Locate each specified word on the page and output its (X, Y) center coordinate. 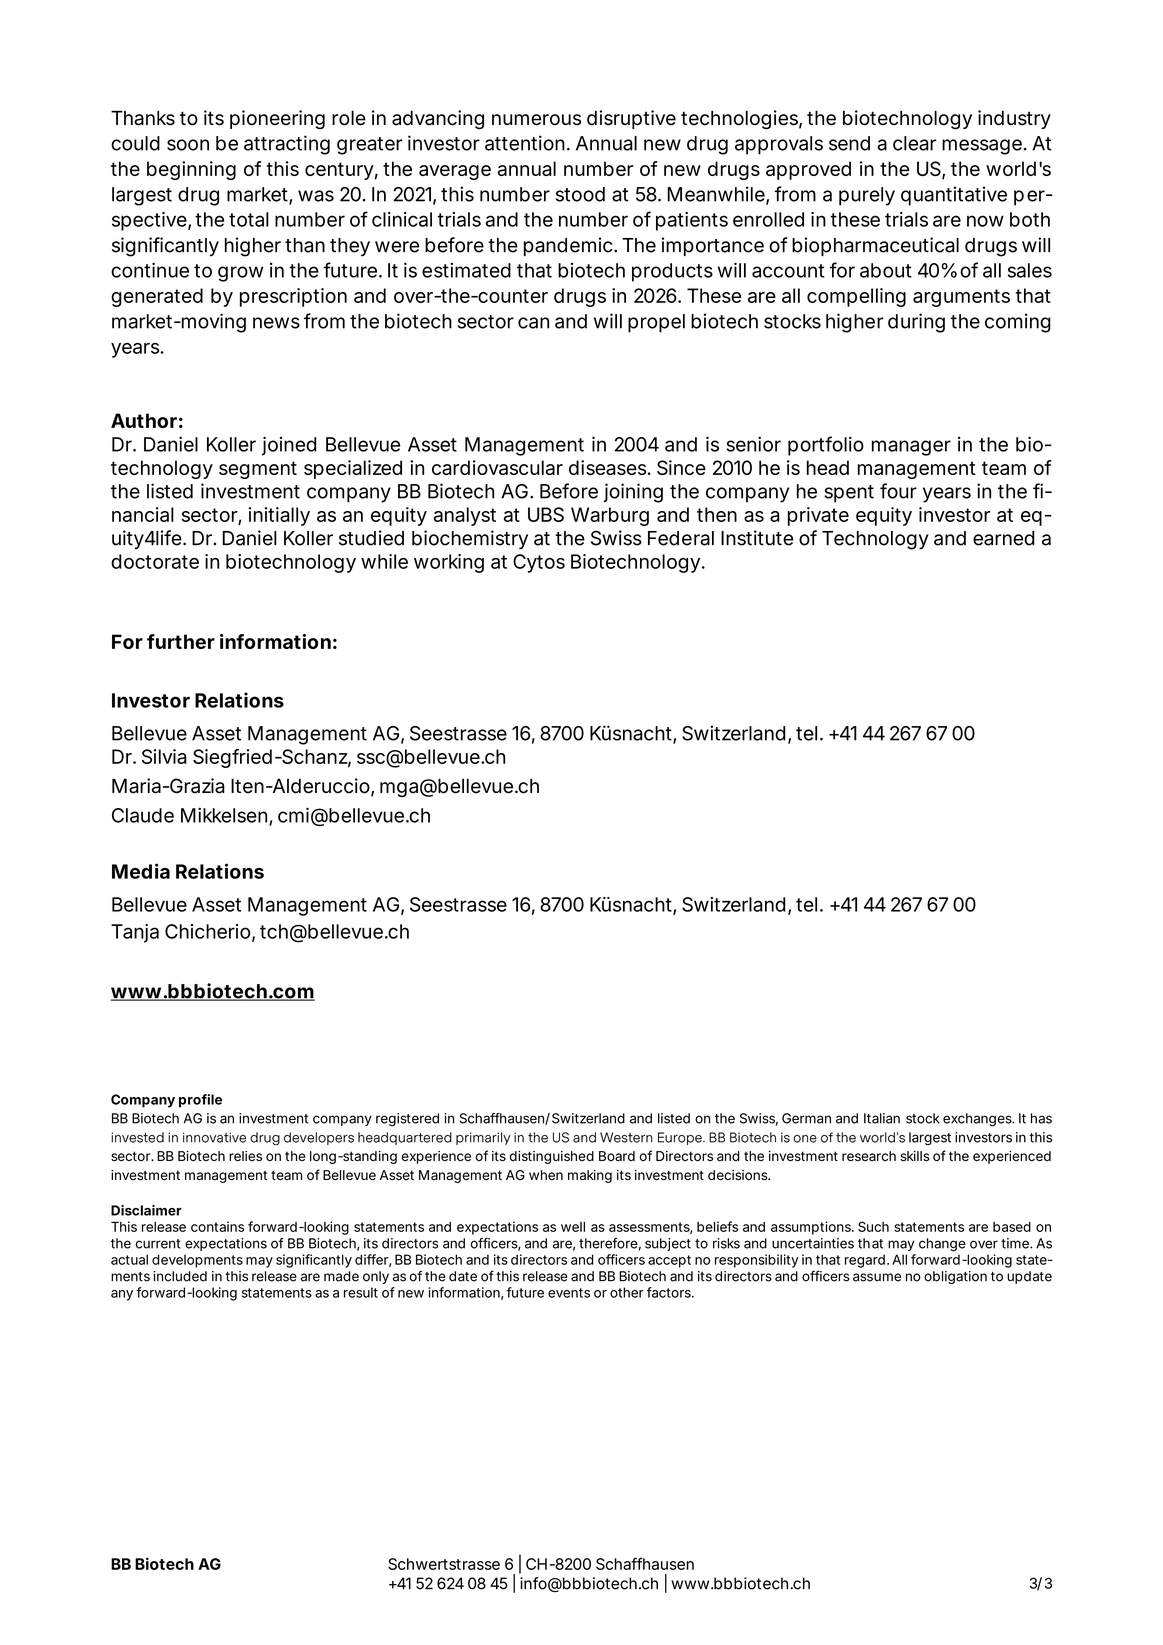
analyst (465, 516)
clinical (402, 219)
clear (915, 143)
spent (849, 494)
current (158, 1244)
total (249, 219)
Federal (681, 538)
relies (245, 1156)
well (573, 1227)
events (569, 1293)
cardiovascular (497, 467)
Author (144, 420)
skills (915, 1156)
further (180, 641)
